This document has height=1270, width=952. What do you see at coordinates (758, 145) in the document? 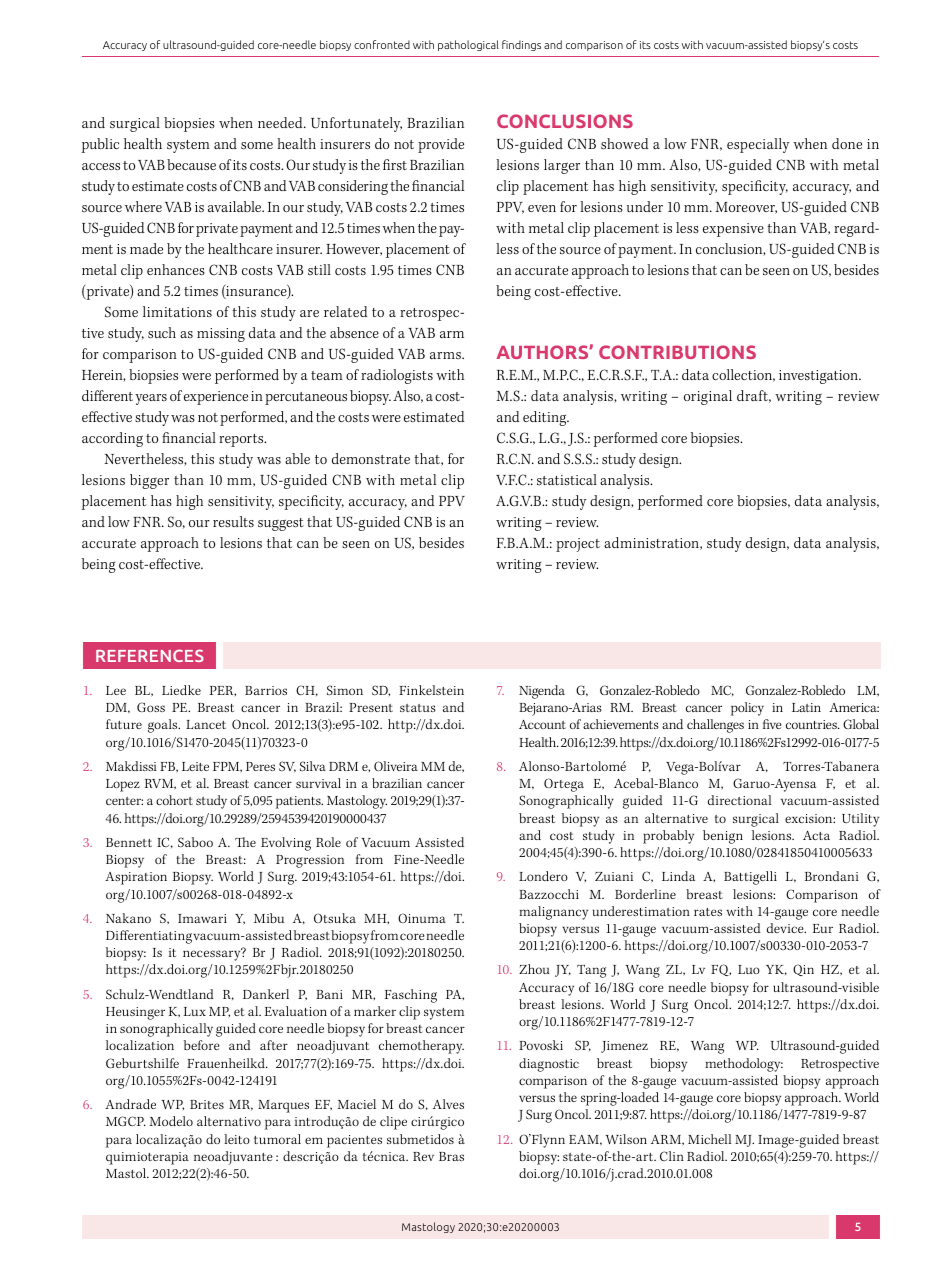
I see `especially` at bounding box center [758, 145].
